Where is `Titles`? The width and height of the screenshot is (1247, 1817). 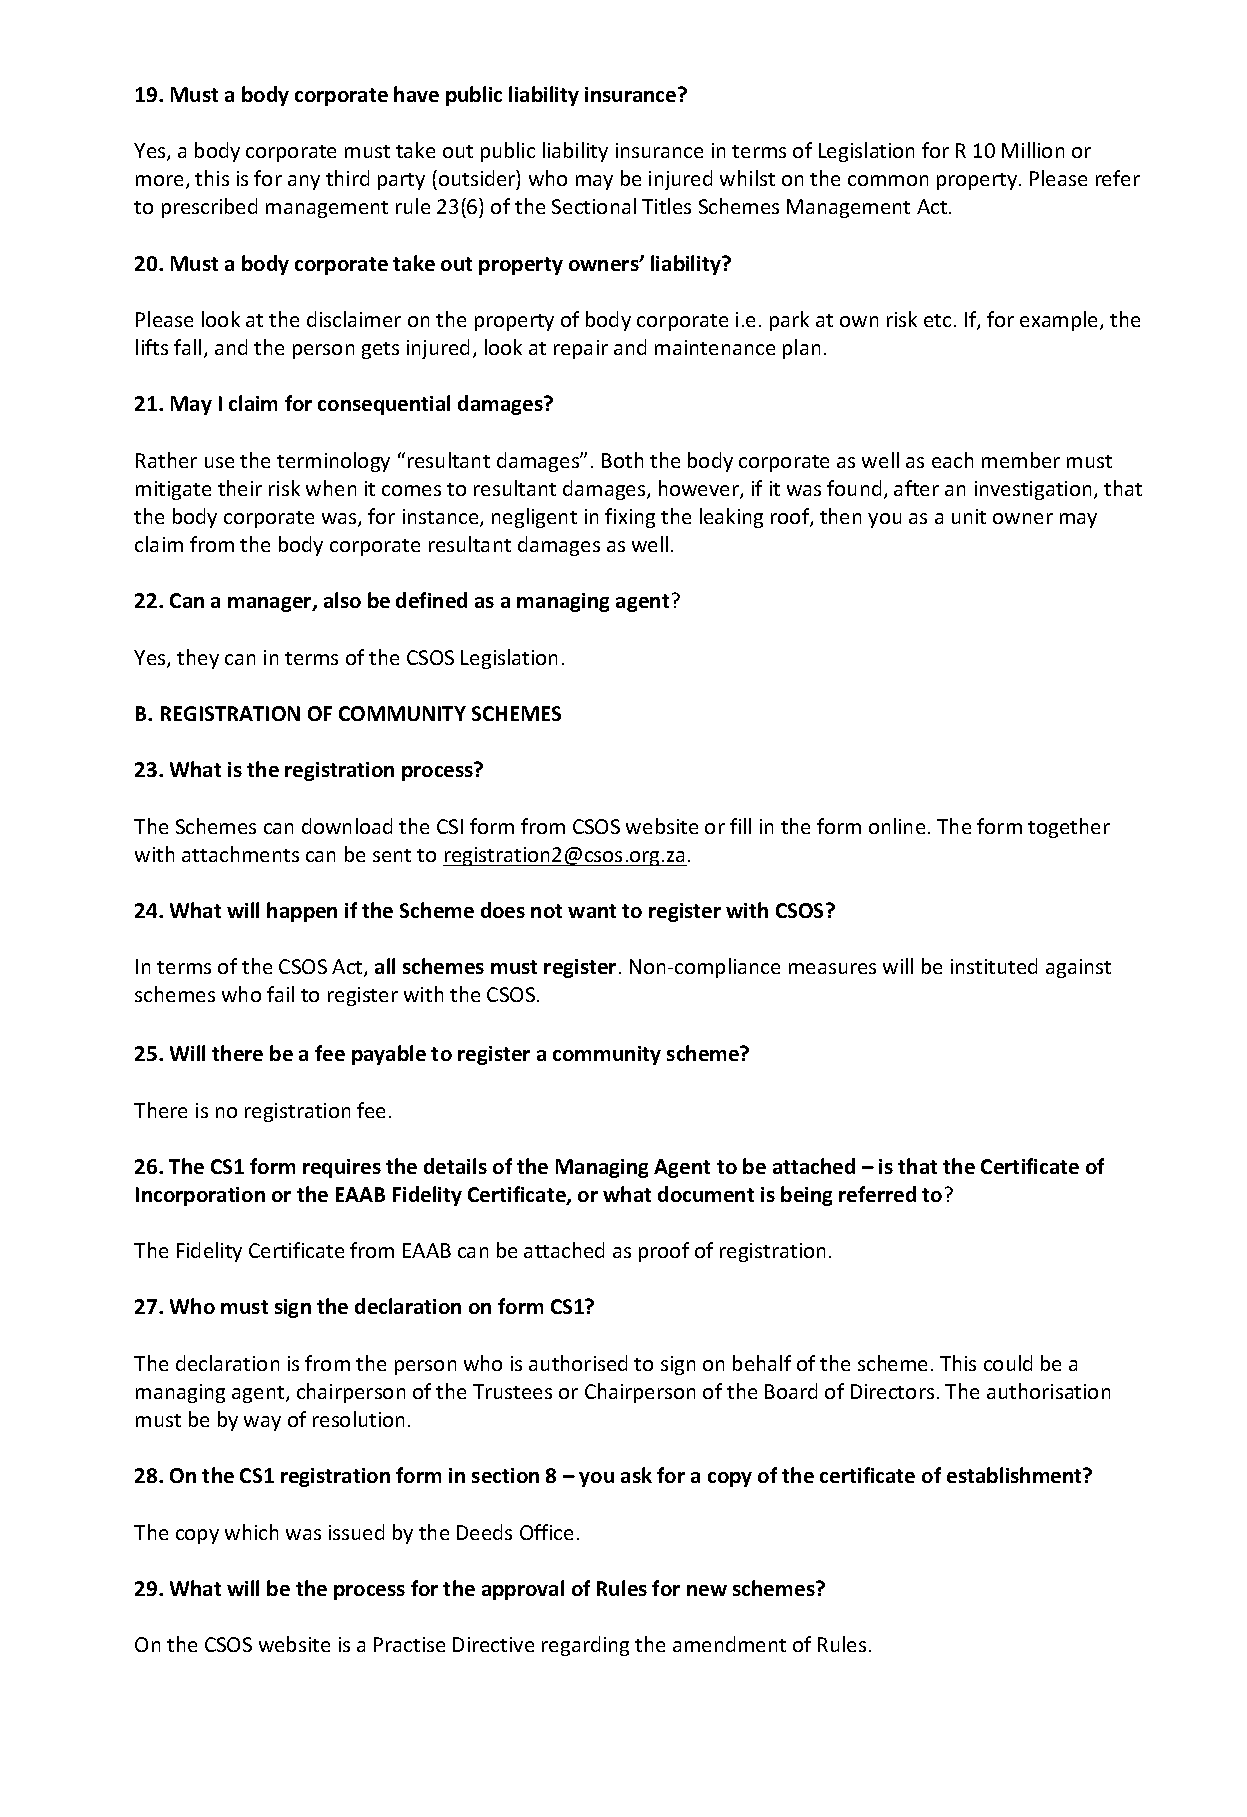 Titles is located at coordinates (666, 206).
